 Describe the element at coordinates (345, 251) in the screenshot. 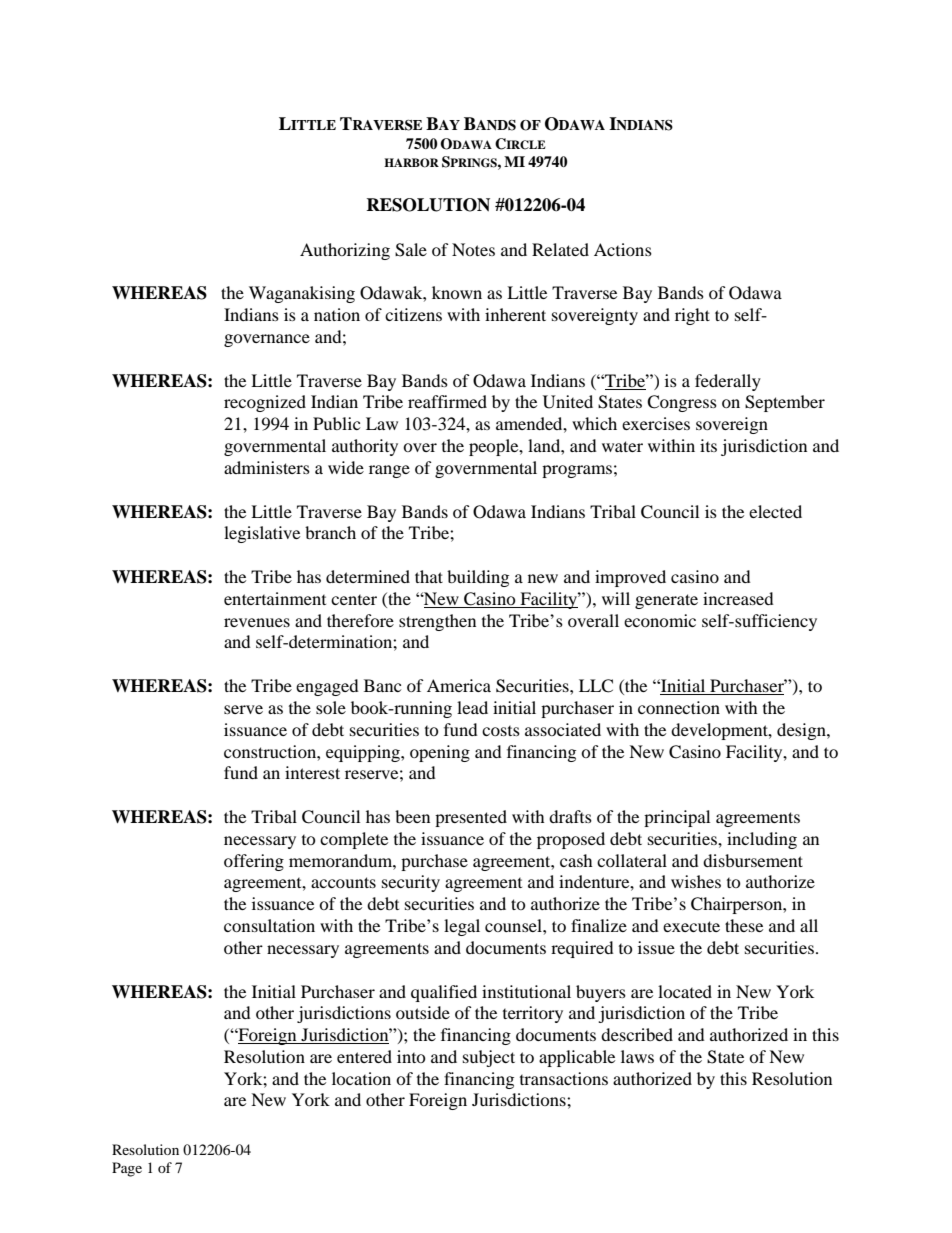

I see `Authorizing` at that location.
